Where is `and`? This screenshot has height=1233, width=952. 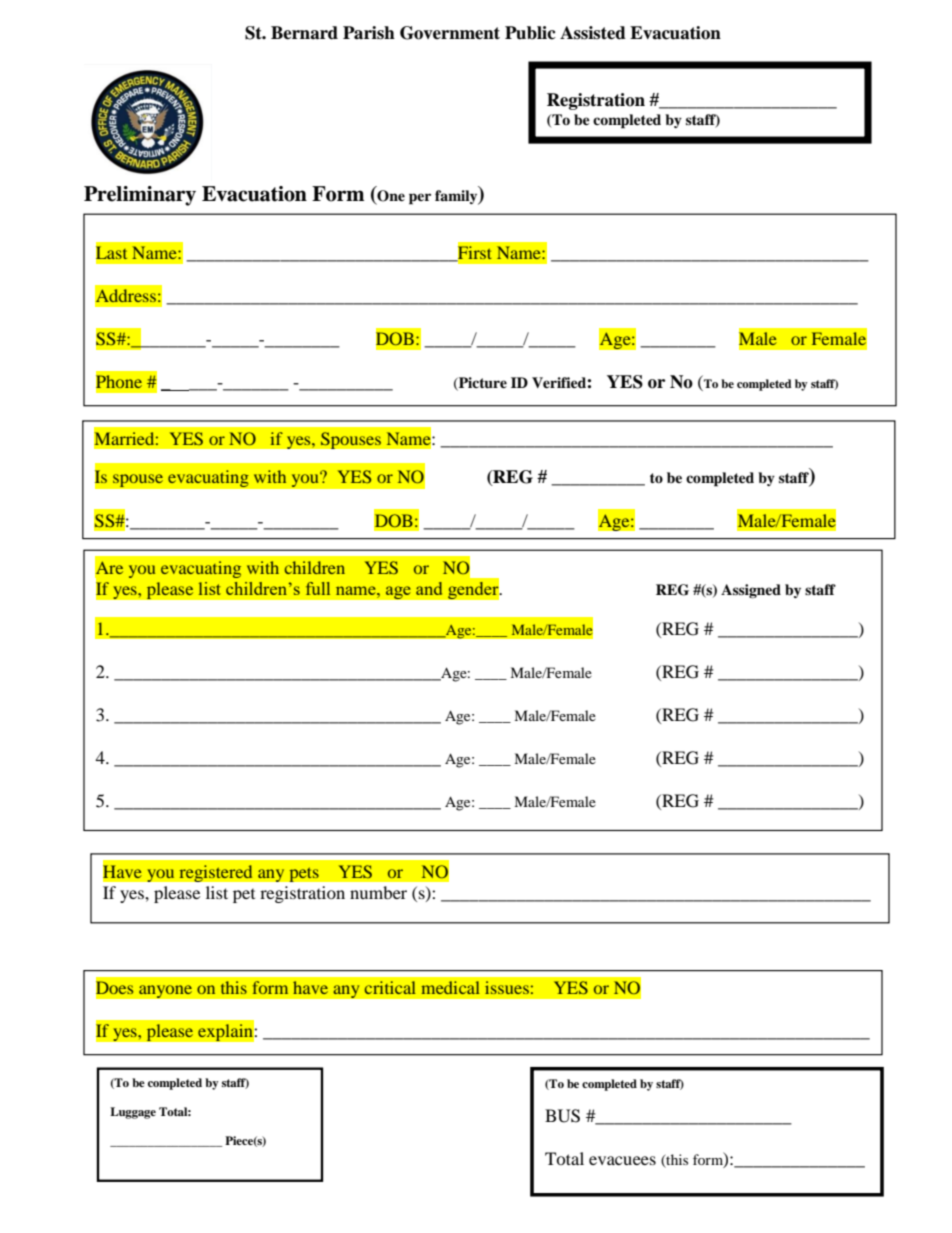
and is located at coordinates (429, 588).
